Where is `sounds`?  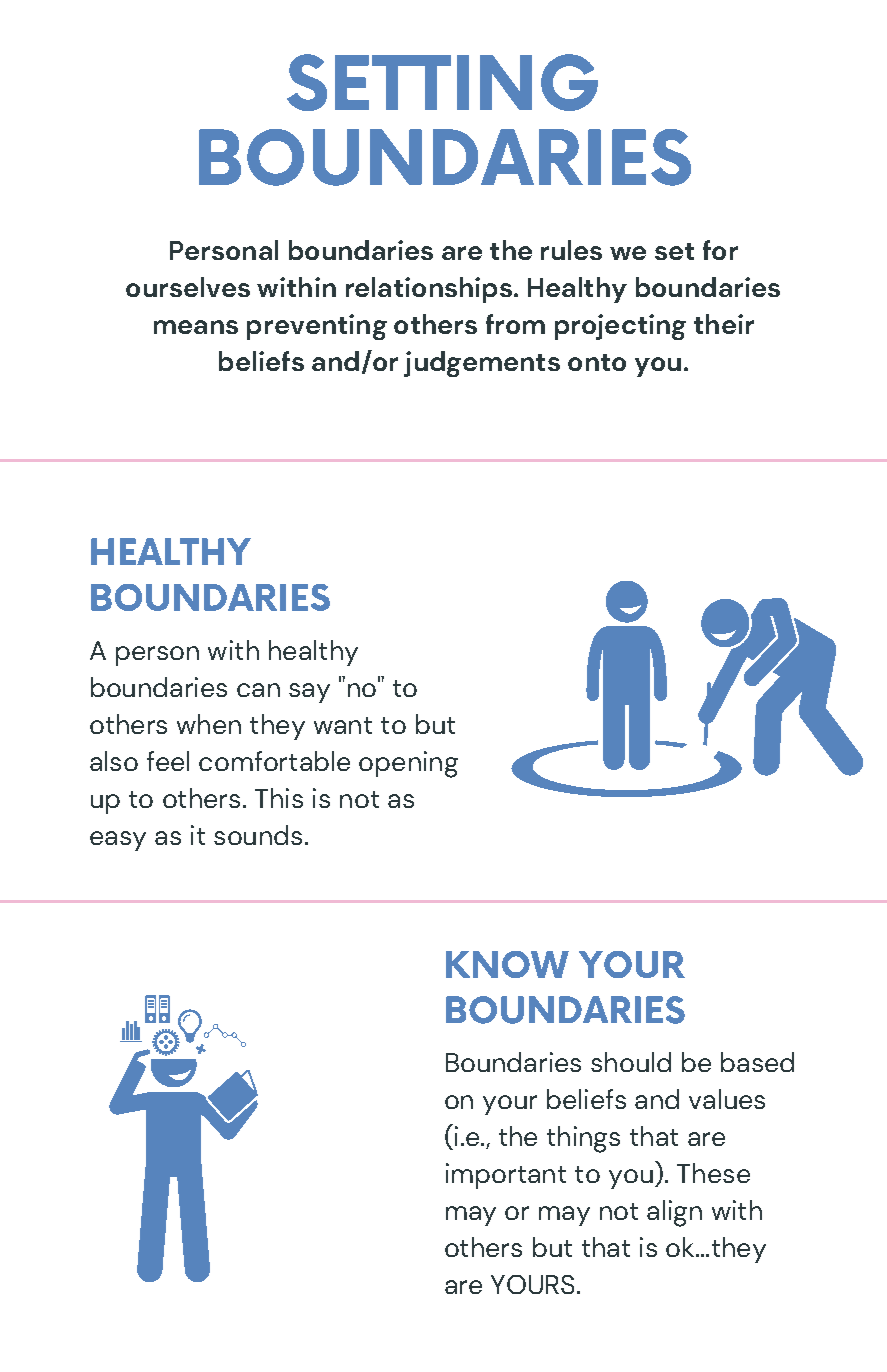 sounds is located at coordinates (258, 835).
